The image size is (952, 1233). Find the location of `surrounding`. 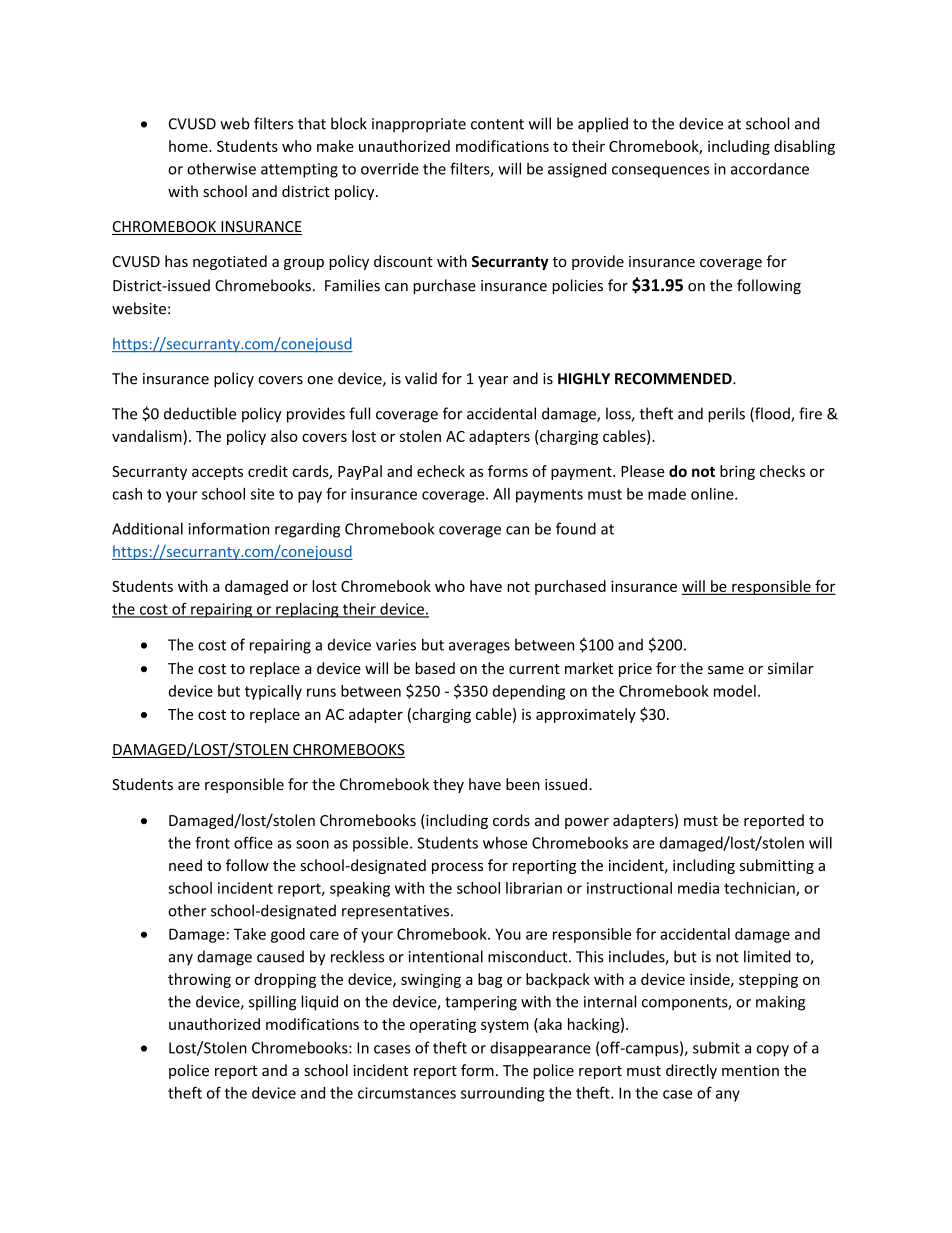

surrounding is located at coordinates (502, 1094).
